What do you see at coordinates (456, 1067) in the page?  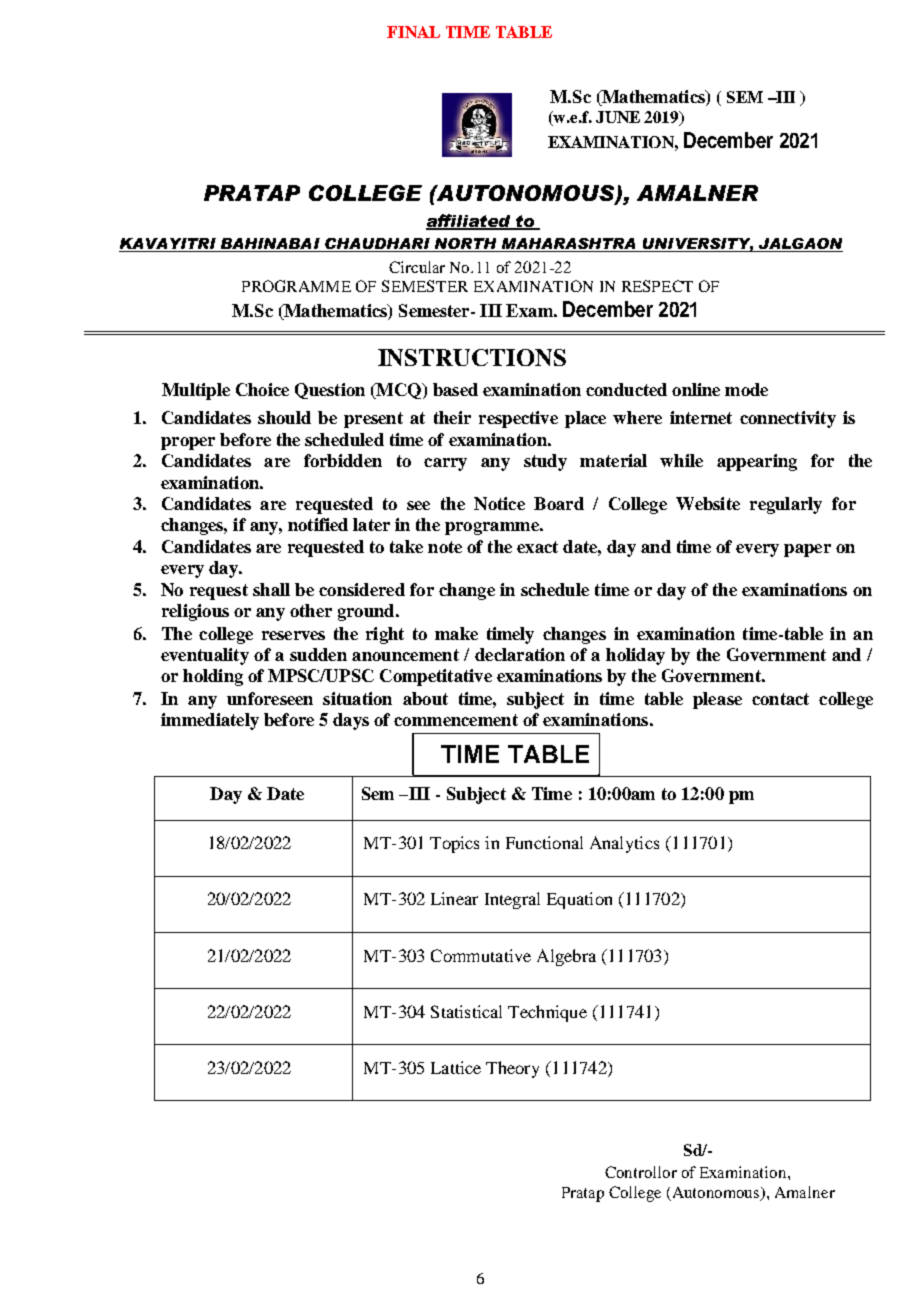 I see `Lattice` at bounding box center [456, 1067].
